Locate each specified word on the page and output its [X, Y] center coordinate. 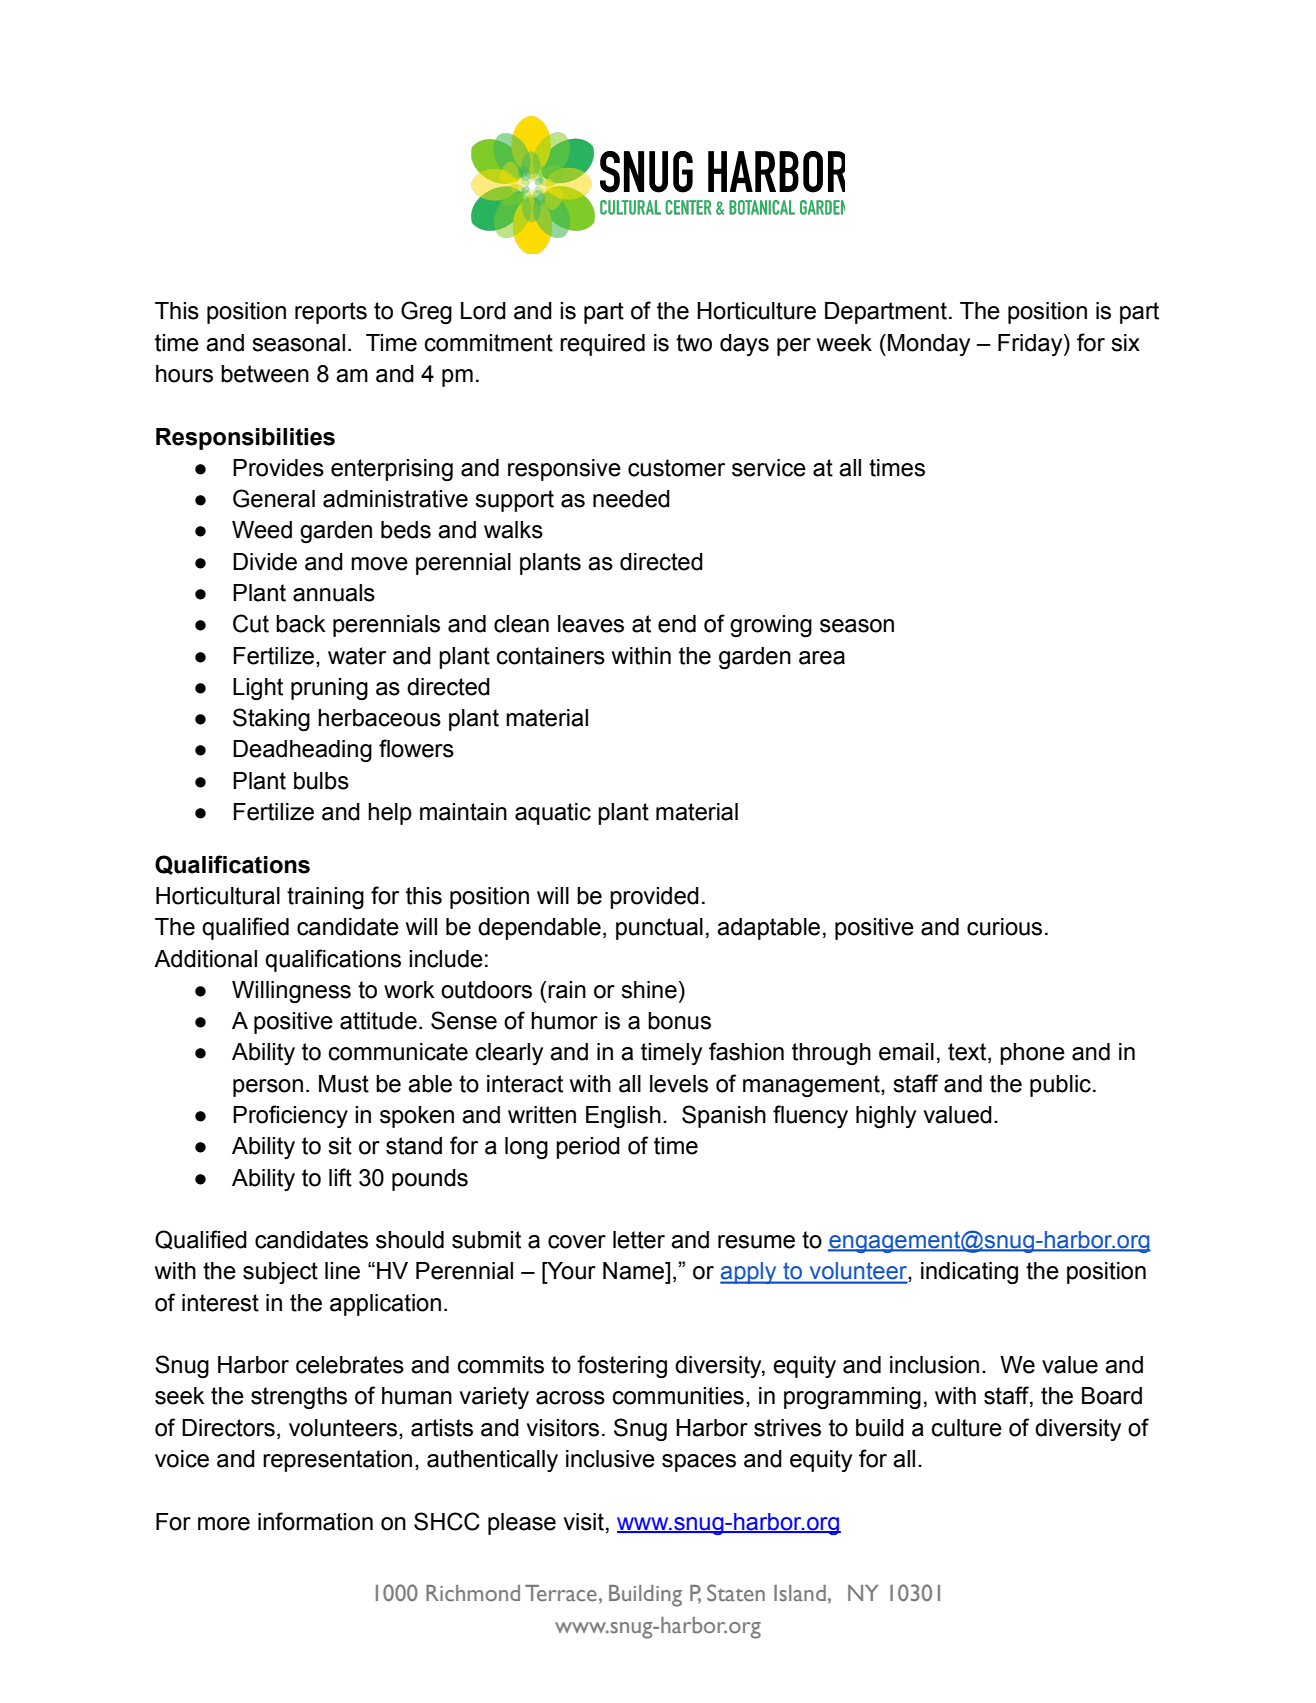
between [265, 374]
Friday [1031, 345]
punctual [659, 929]
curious [1004, 927]
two [694, 343]
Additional [205, 959]
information [315, 1521]
